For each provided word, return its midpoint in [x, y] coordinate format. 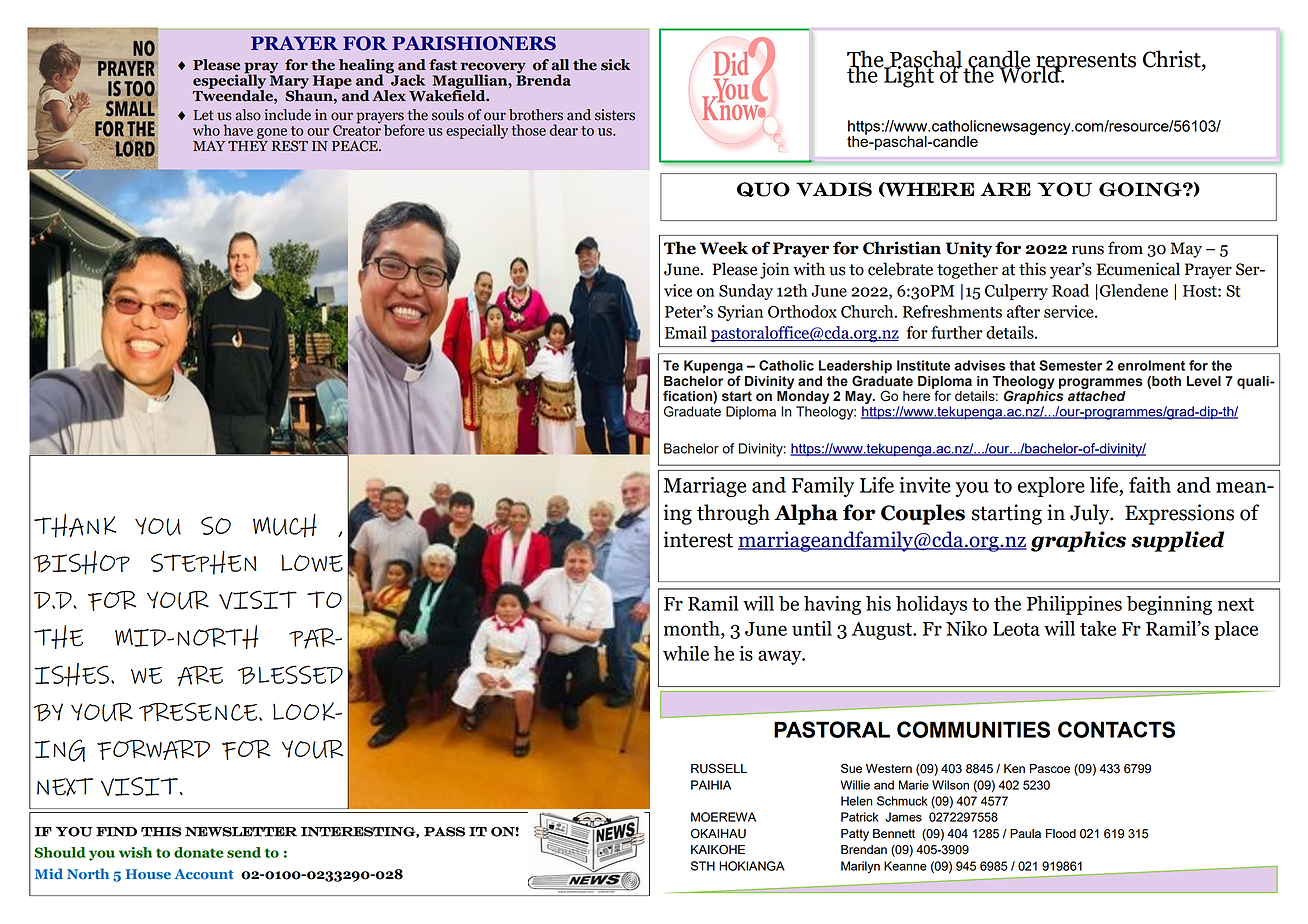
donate [199, 852]
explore [1051, 487]
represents [1085, 63]
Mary [289, 83]
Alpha [806, 514]
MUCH [285, 526]
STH [703, 866]
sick [615, 65]
